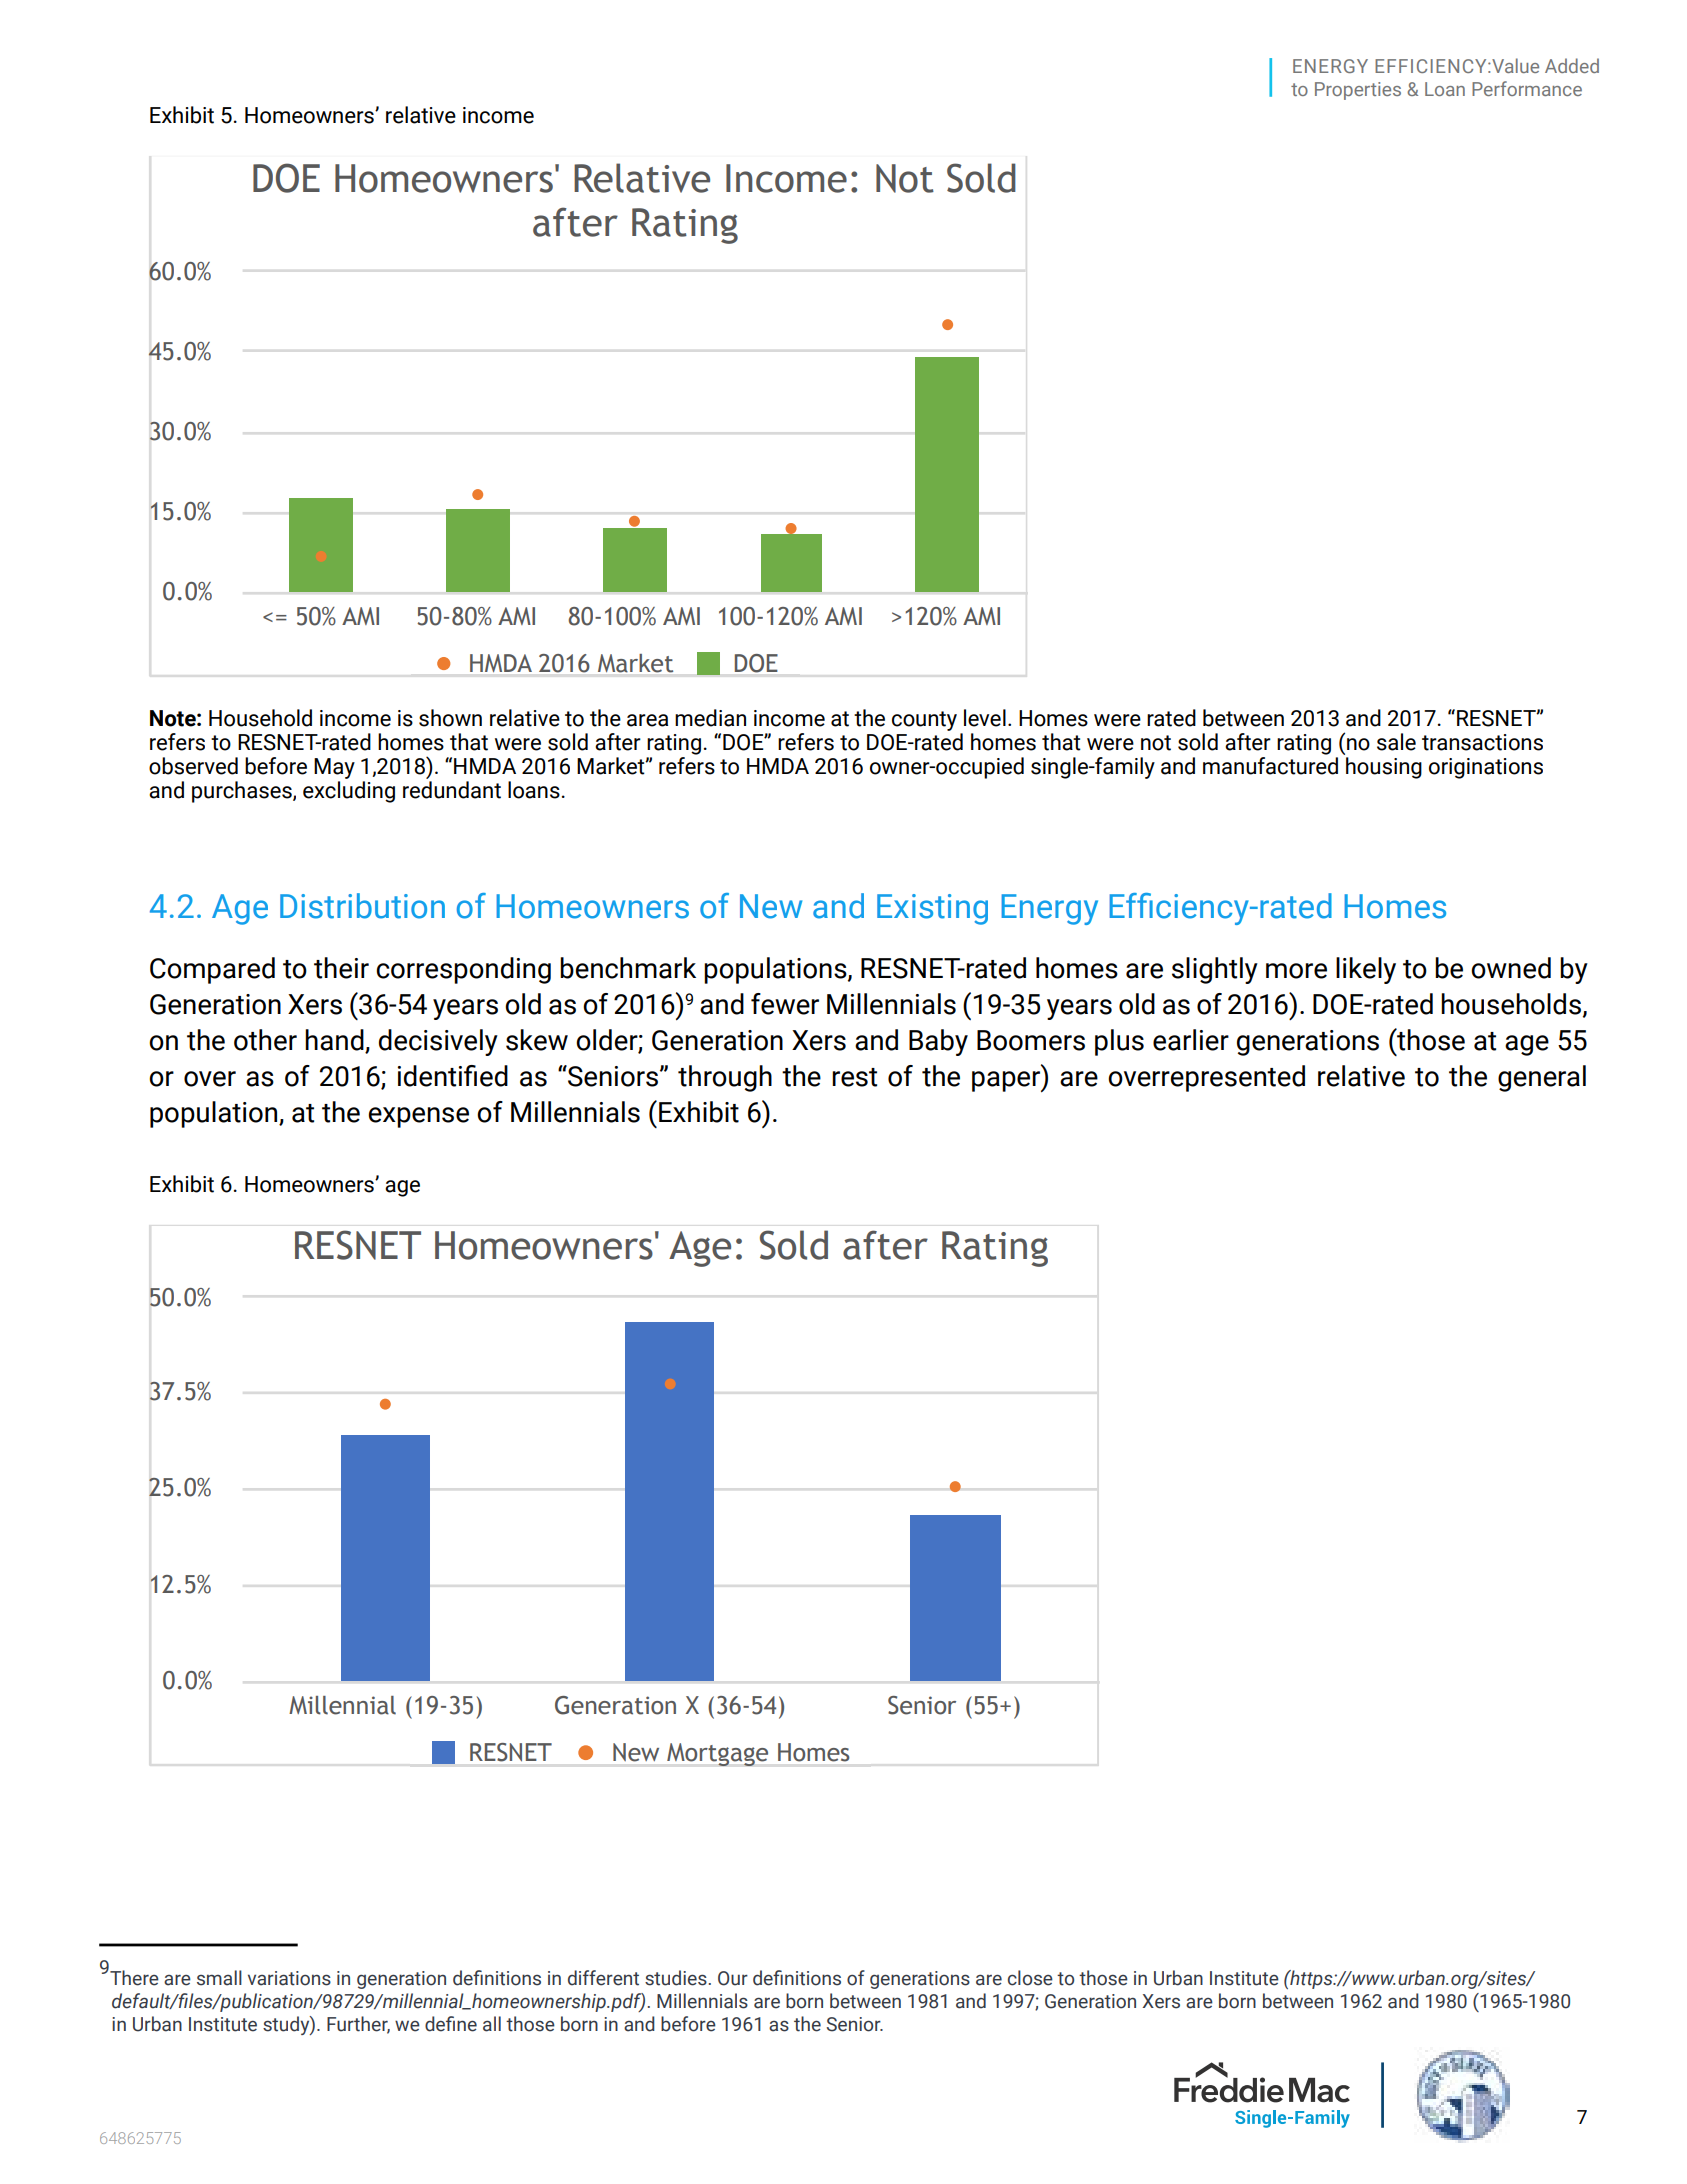 Image resolution: width=1687 pixels, height=2184 pixels. What do you see at coordinates (924, 721) in the screenshot?
I see `county` at bounding box center [924, 721].
